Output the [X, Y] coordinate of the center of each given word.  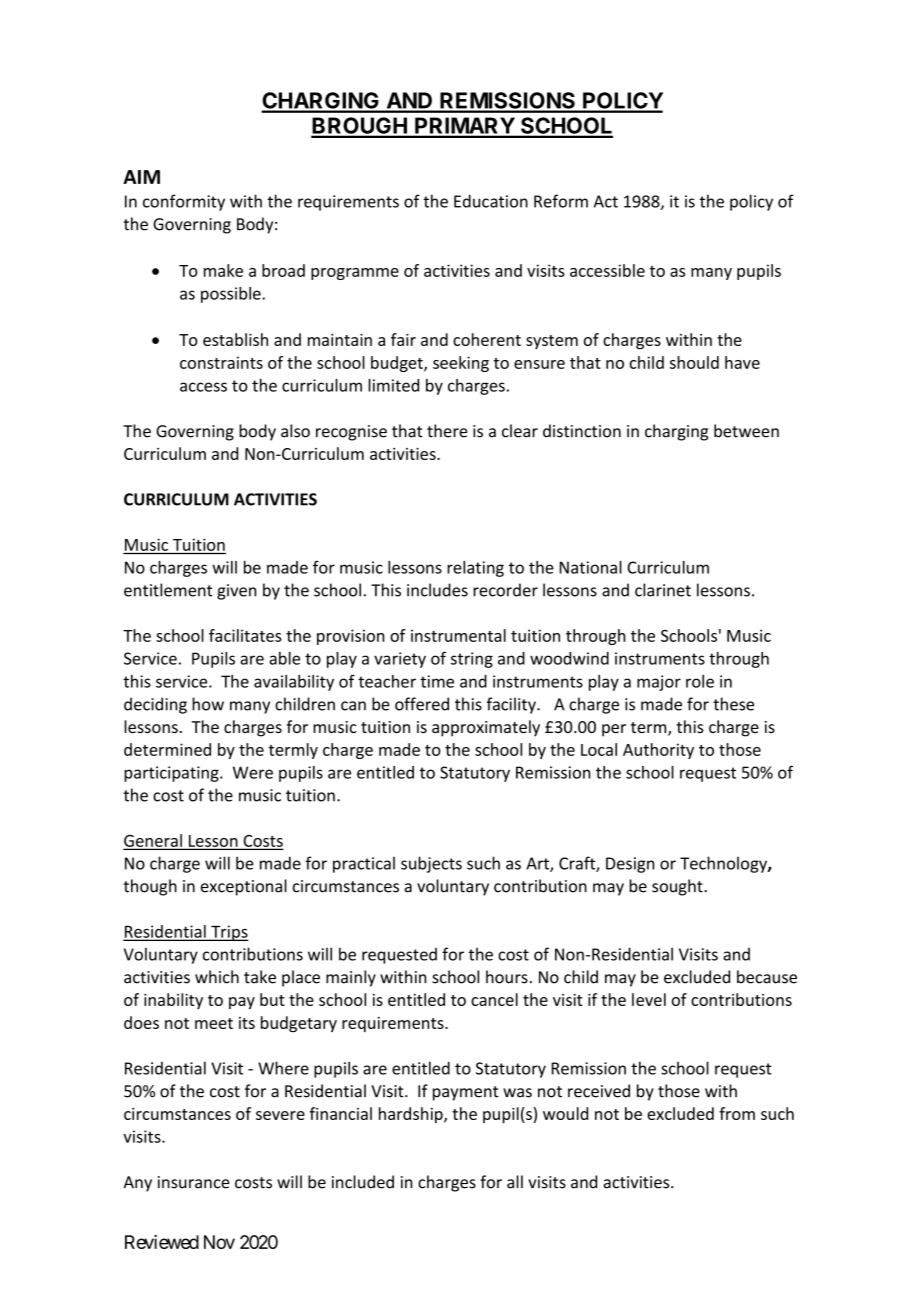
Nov [219, 1242]
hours [507, 977]
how [208, 704]
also [295, 431]
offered [422, 704]
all [515, 1182]
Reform [561, 201]
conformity [184, 202]
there [447, 431]
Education [491, 201]
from [737, 1113]
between [746, 431]
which [217, 977]
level [649, 999]
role [700, 681]
